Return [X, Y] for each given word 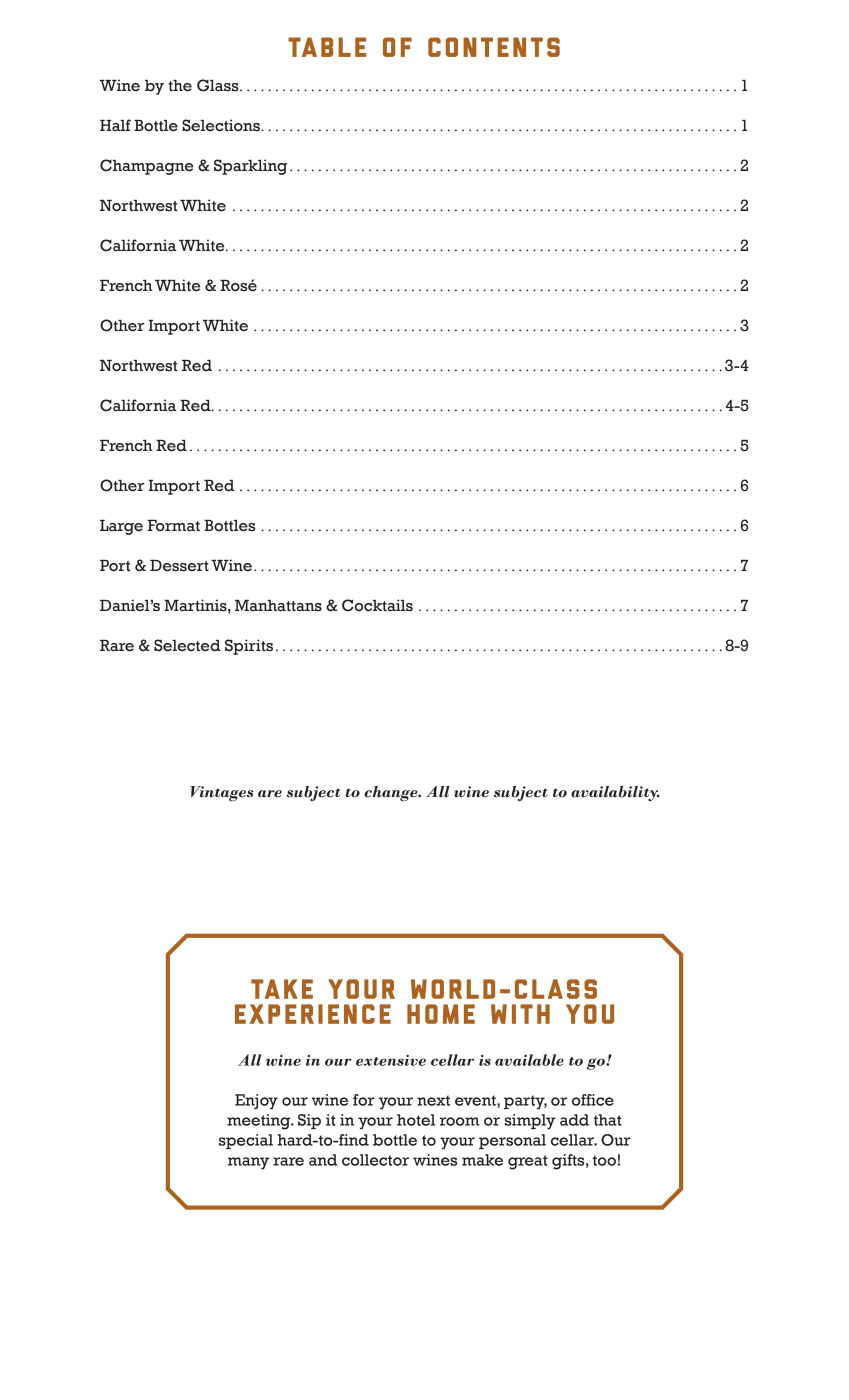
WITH [520, 1014]
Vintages [222, 793]
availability [615, 793]
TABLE [327, 47]
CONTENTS [494, 47]
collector [375, 1160]
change [392, 793]
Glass [219, 85]
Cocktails [377, 605]
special [246, 1141]
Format [173, 526]
